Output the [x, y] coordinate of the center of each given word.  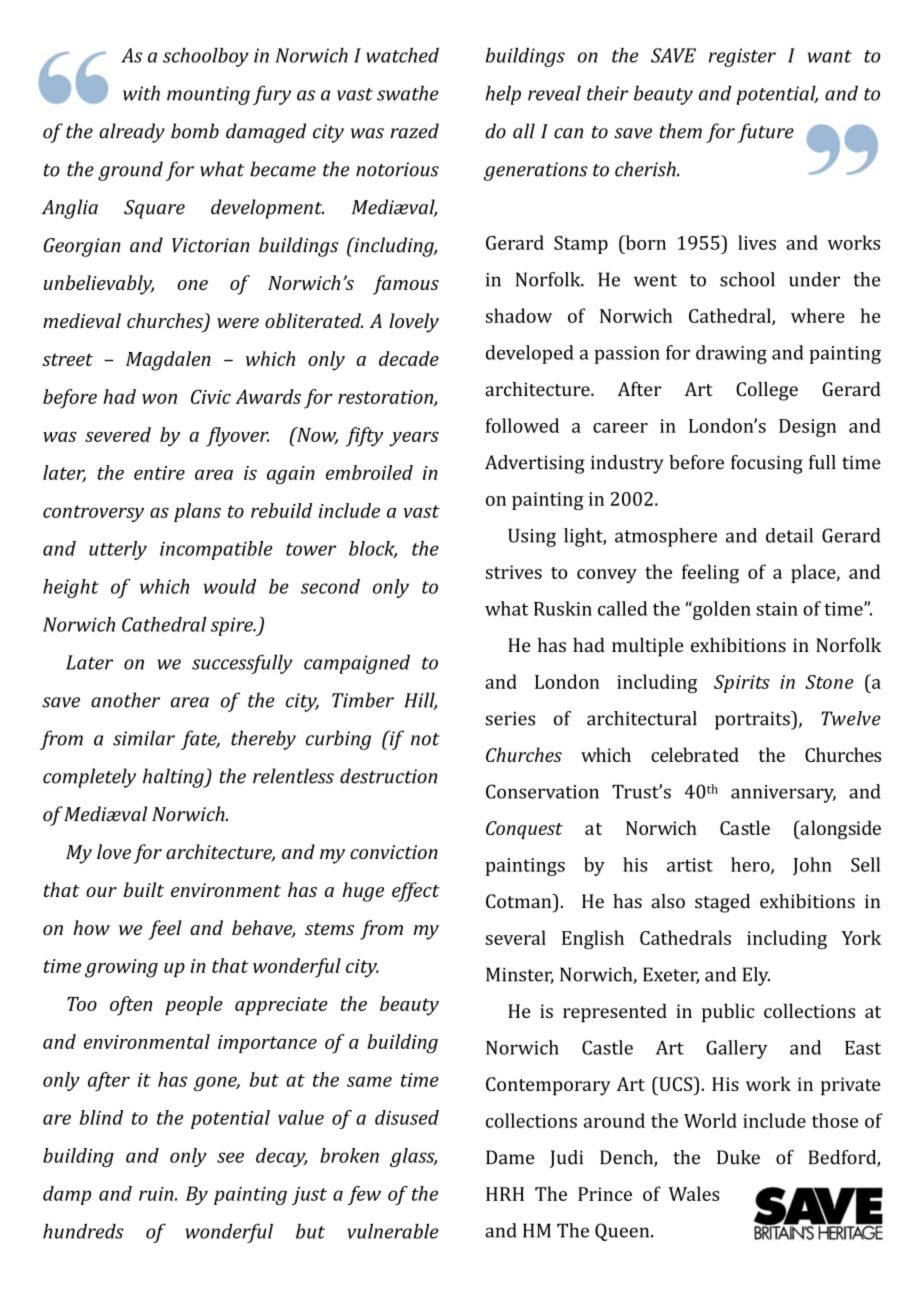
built [144, 889]
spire [233, 626]
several [515, 937]
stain [777, 609]
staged [722, 903]
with [141, 93]
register [742, 57]
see [230, 1157]
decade [409, 358]
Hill [420, 701]
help [503, 95]
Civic [211, 396]
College [767, 391]
